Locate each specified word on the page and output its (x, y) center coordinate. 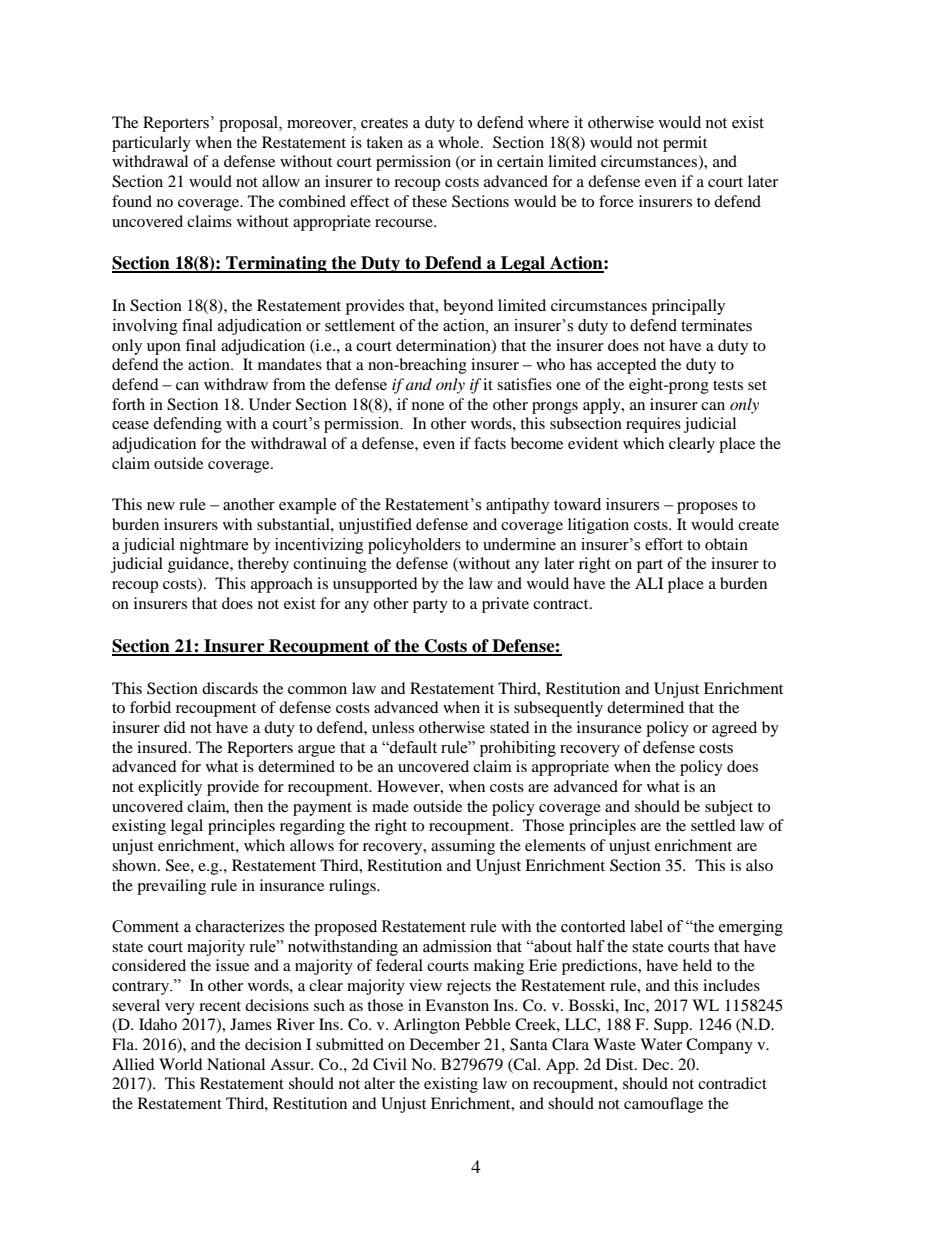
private (505, 605)
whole (460, 142)
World (181, 1064)
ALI (649, 583)
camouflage (663, 1105)
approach (282, 585)
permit (685, 144)
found (132, 201)
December (445, 1044)
